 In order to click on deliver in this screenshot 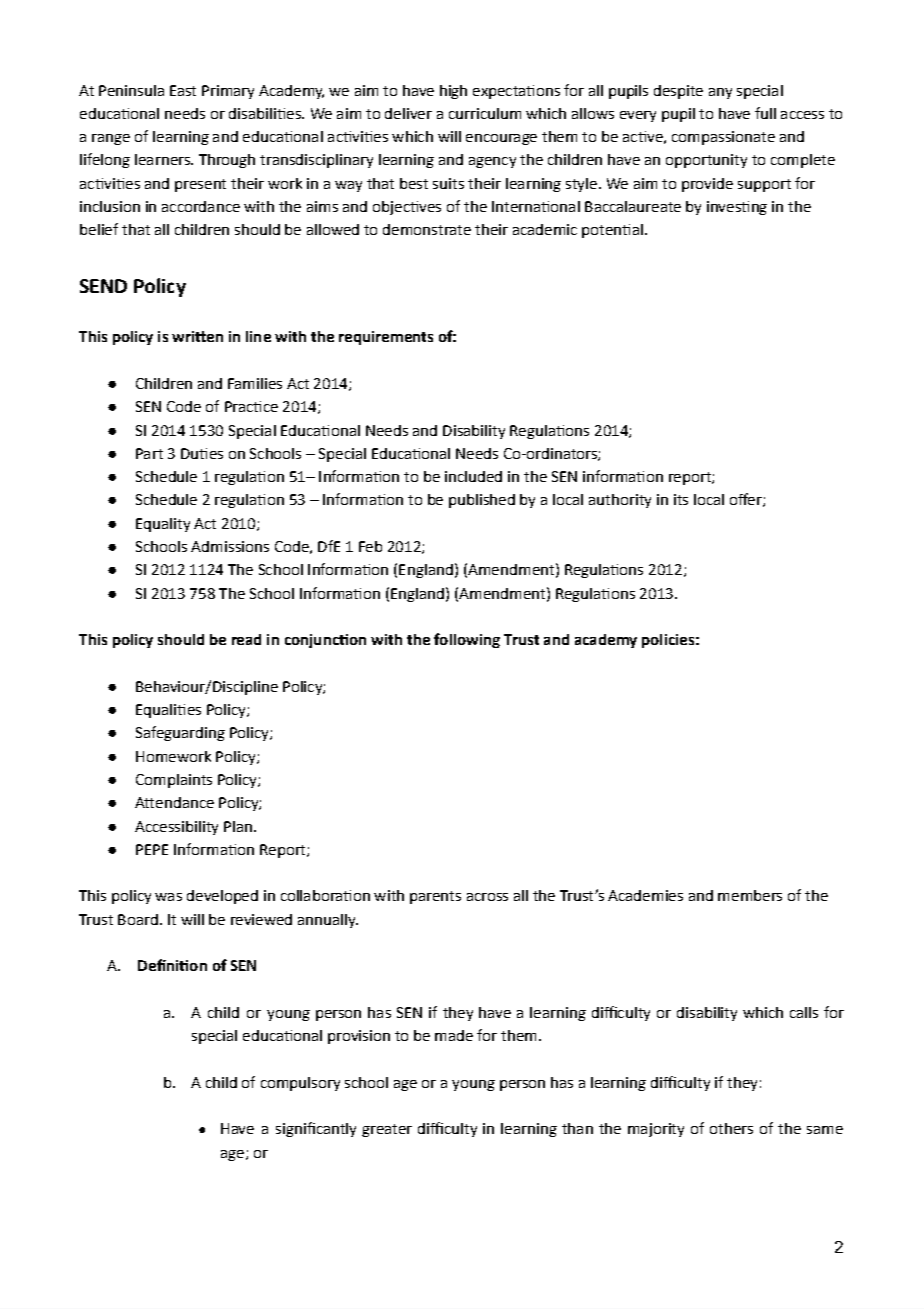, I will do `click(408, 113)`.
